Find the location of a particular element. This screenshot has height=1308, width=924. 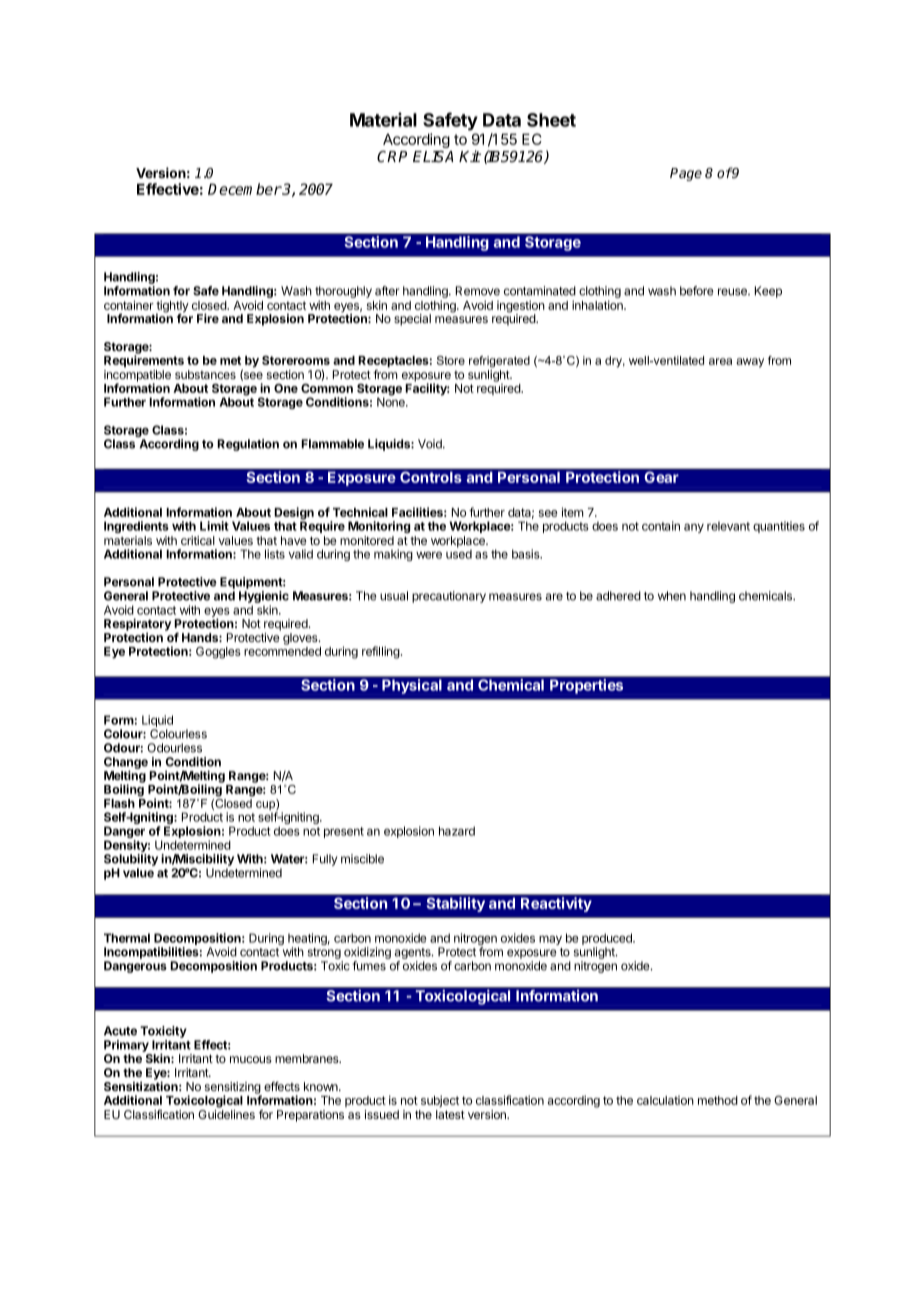

ELISA is located at coordinates (433, 157).
